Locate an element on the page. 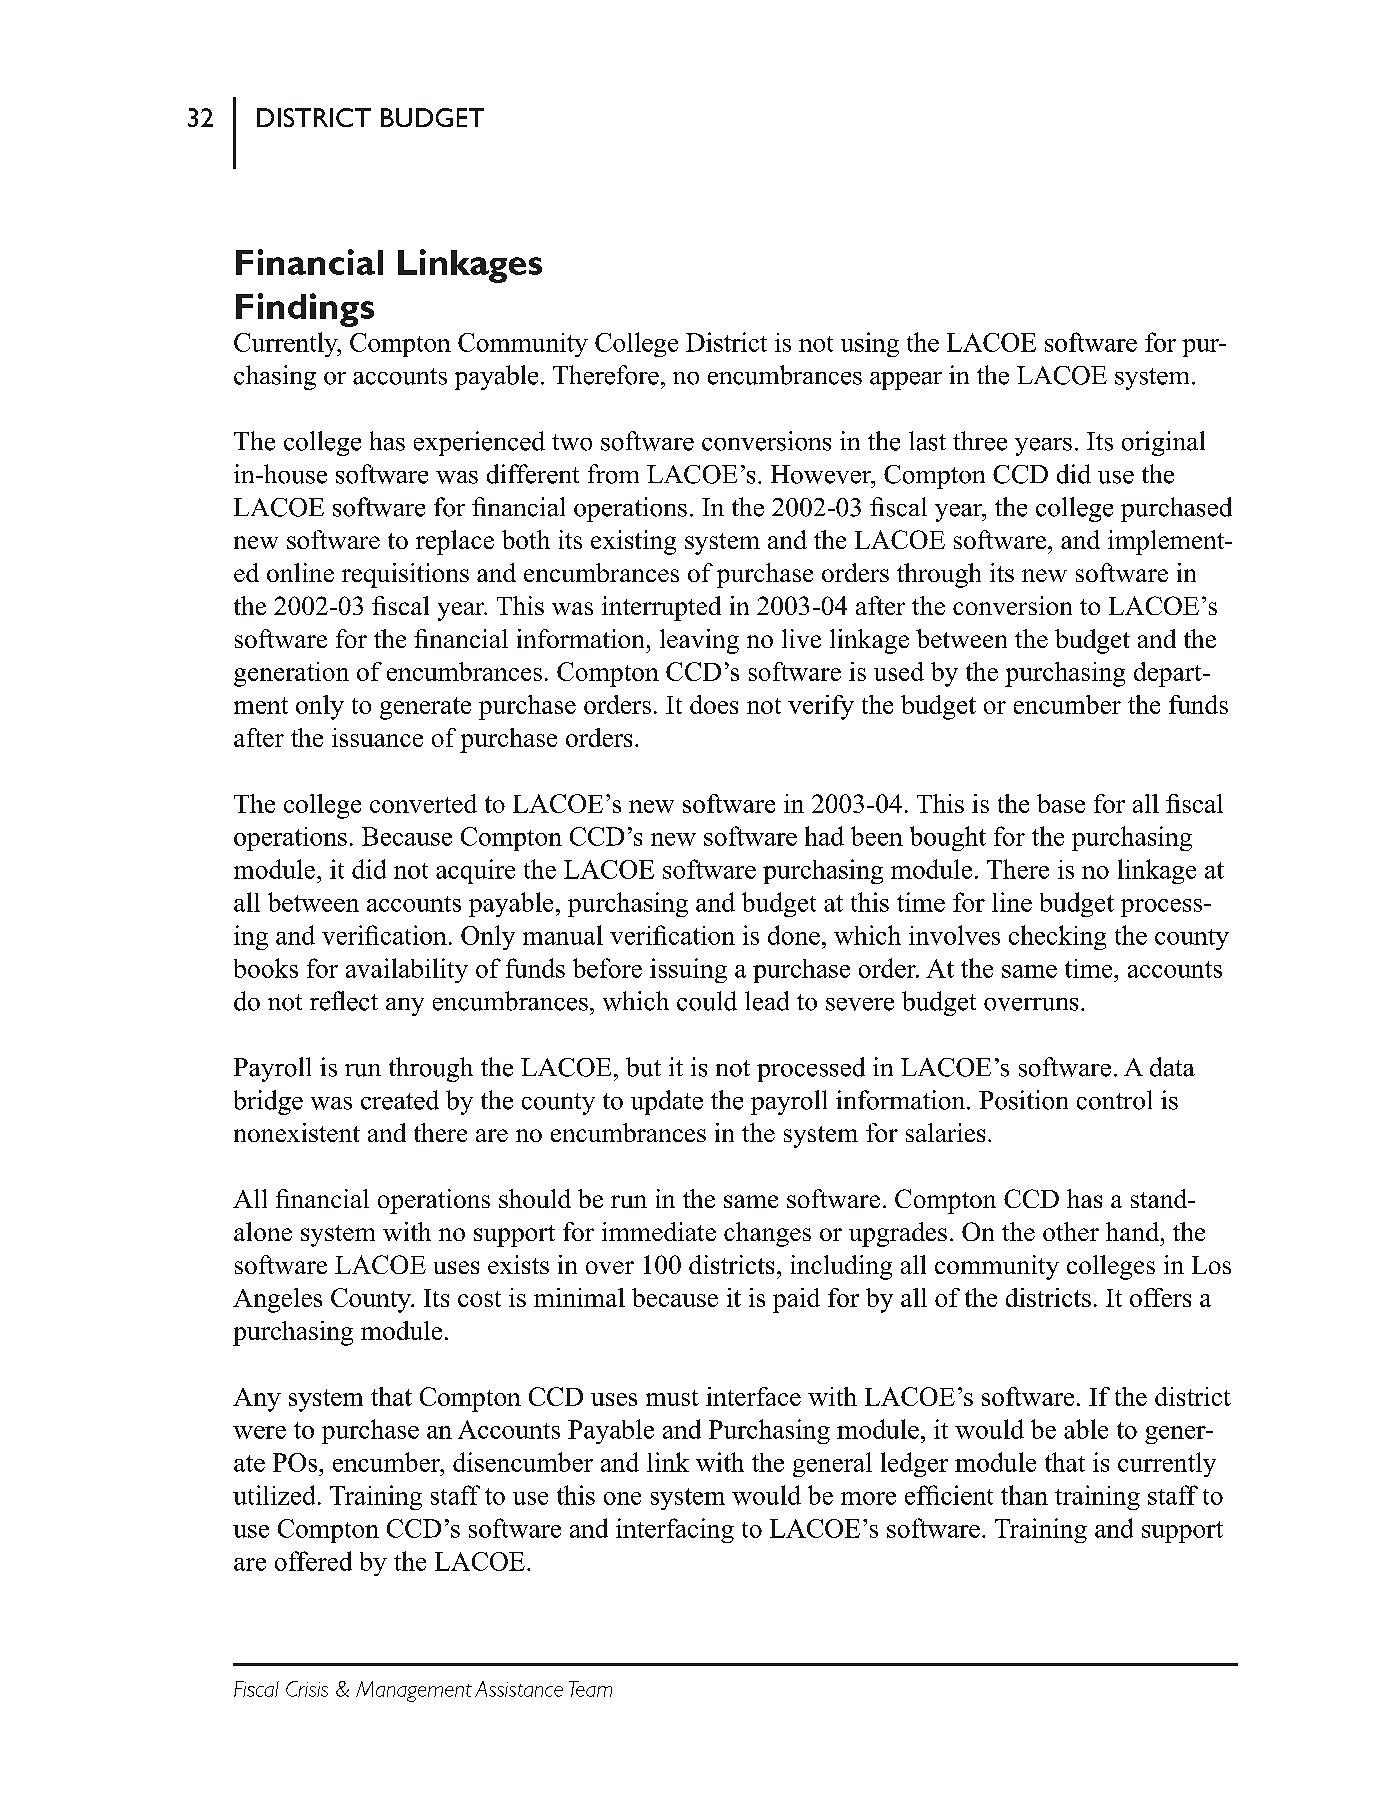  offers is located at coordinates (1160, 1297).
